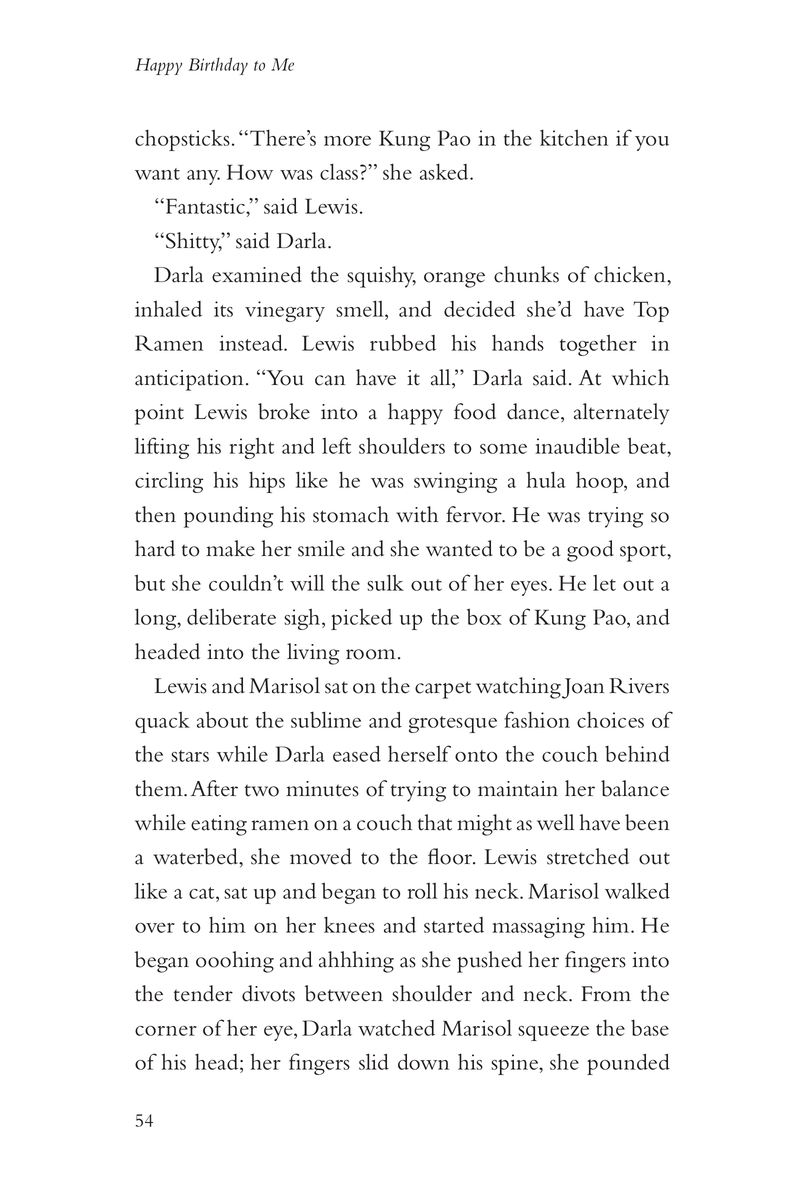 The height and width of the image is (1194, 809). Describe the element at coordinates (403, 342) in the image. I see `rubbed` at that location.
